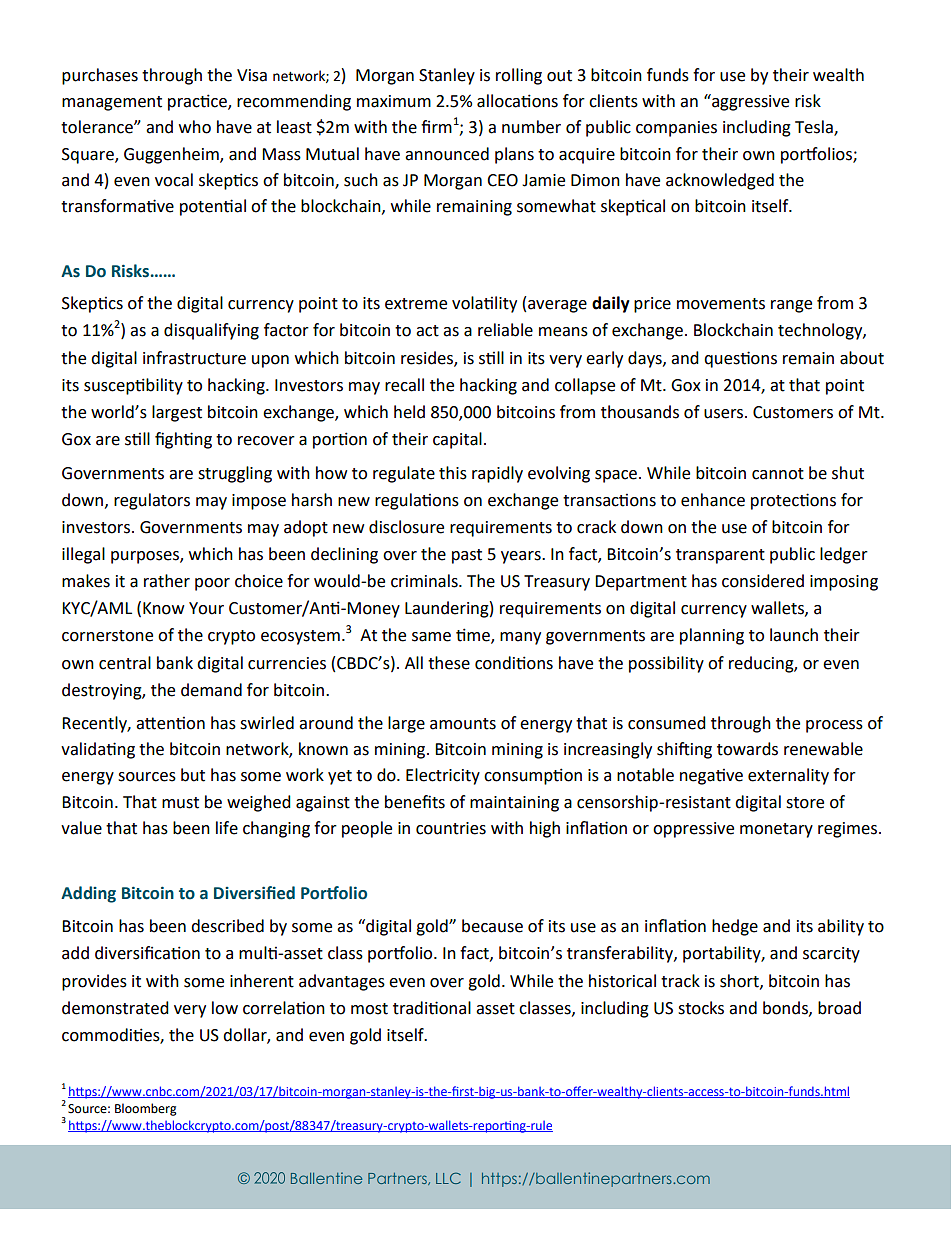 The height and width of the screenshot is (1233, 952). I want to click on infrastructure, so click(194, 358).
